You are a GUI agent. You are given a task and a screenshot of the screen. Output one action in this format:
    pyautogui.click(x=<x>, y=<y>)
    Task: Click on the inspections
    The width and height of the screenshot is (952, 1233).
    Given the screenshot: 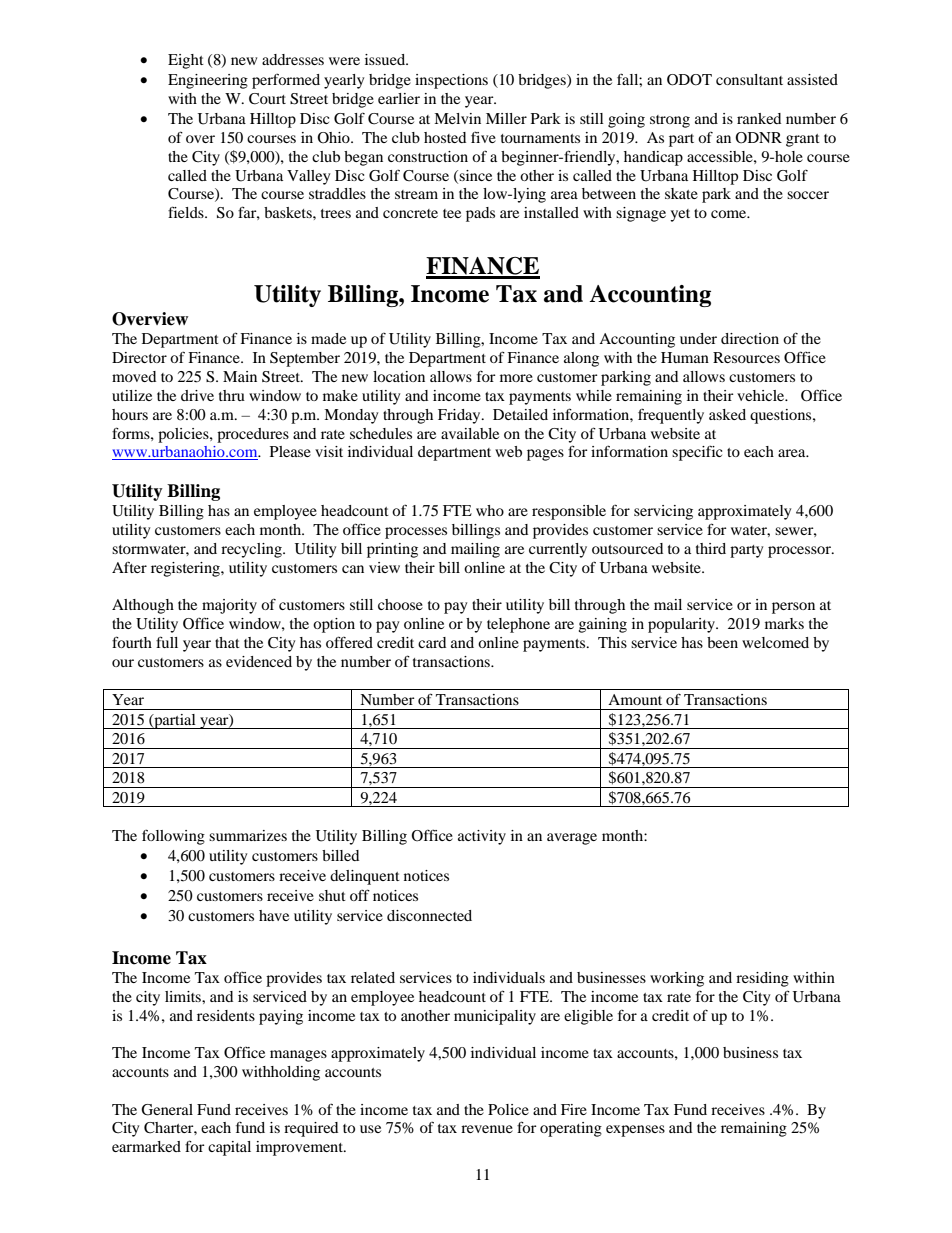 What is the action you would take?
    pyautogui.click(x=451, y=81)
